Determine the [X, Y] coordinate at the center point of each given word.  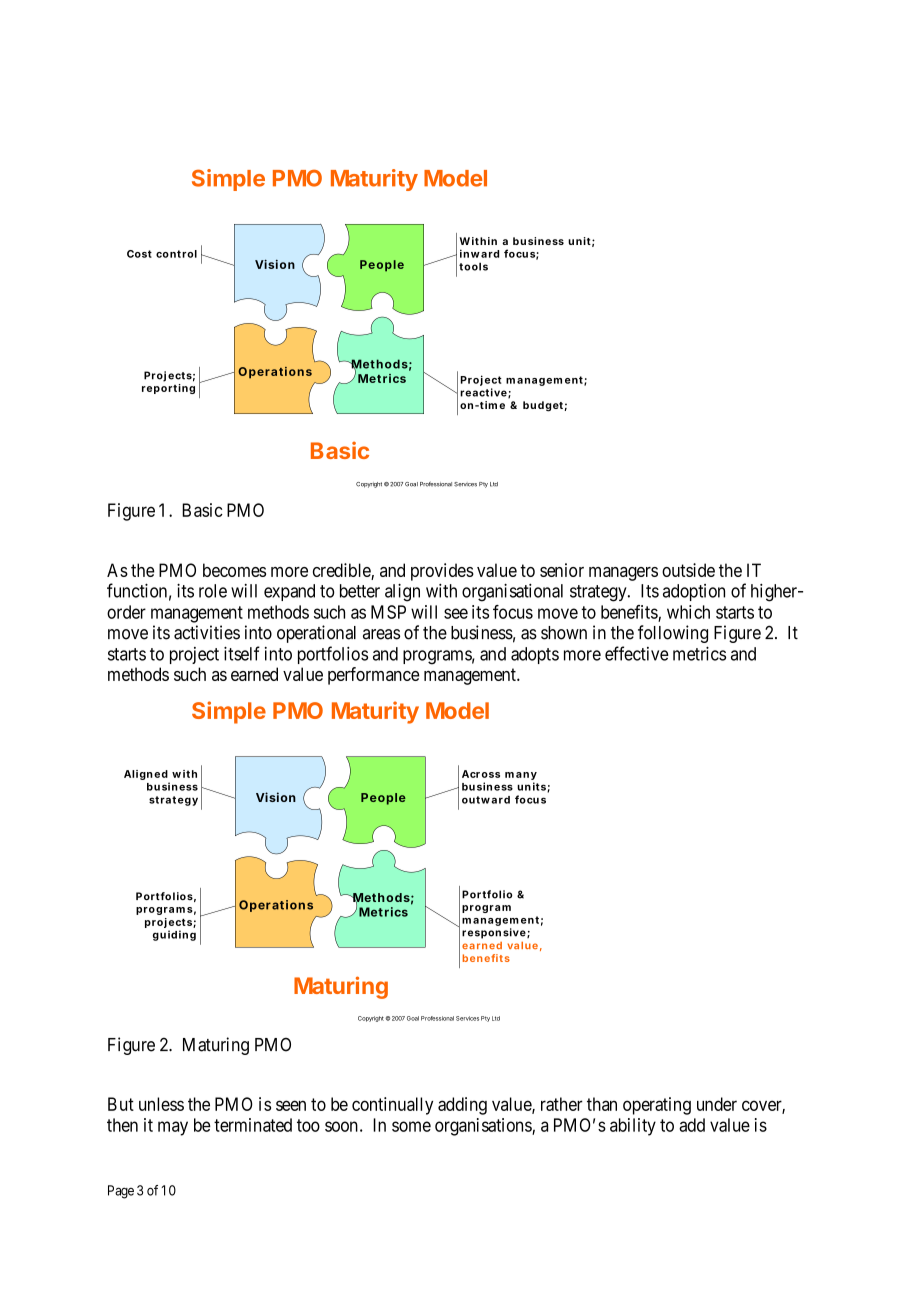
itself [242, 653]
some [411, 1126]
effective [637, 653]
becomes [234, 570]
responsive [494, 933]
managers [623, 574]
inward [479, 253]
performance [374, 676]
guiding [174, 935]
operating [657, 1106]
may [173, 1128]
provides [442, 572]
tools [473, 266]
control [176, 254]
